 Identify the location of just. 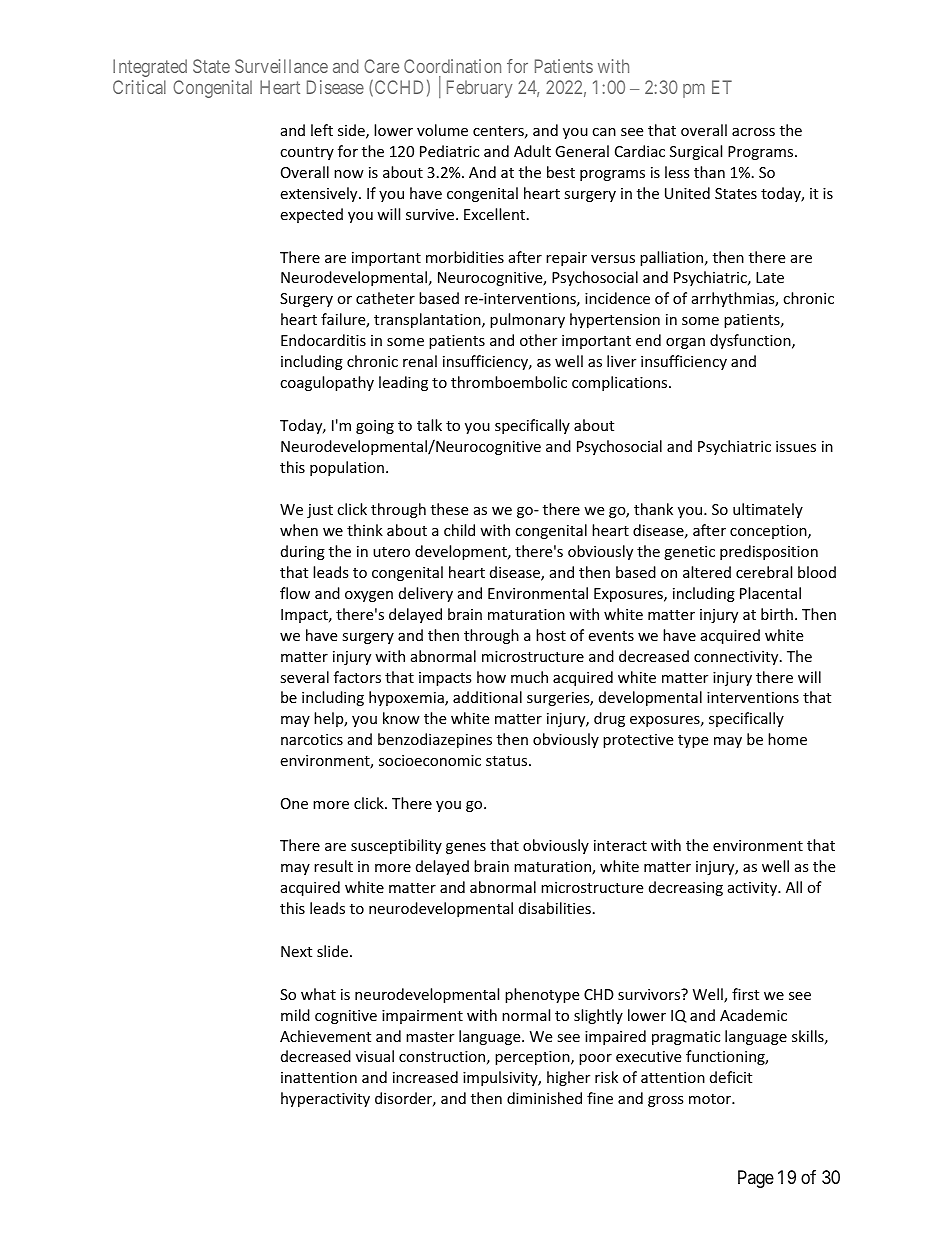
(320, 511).
